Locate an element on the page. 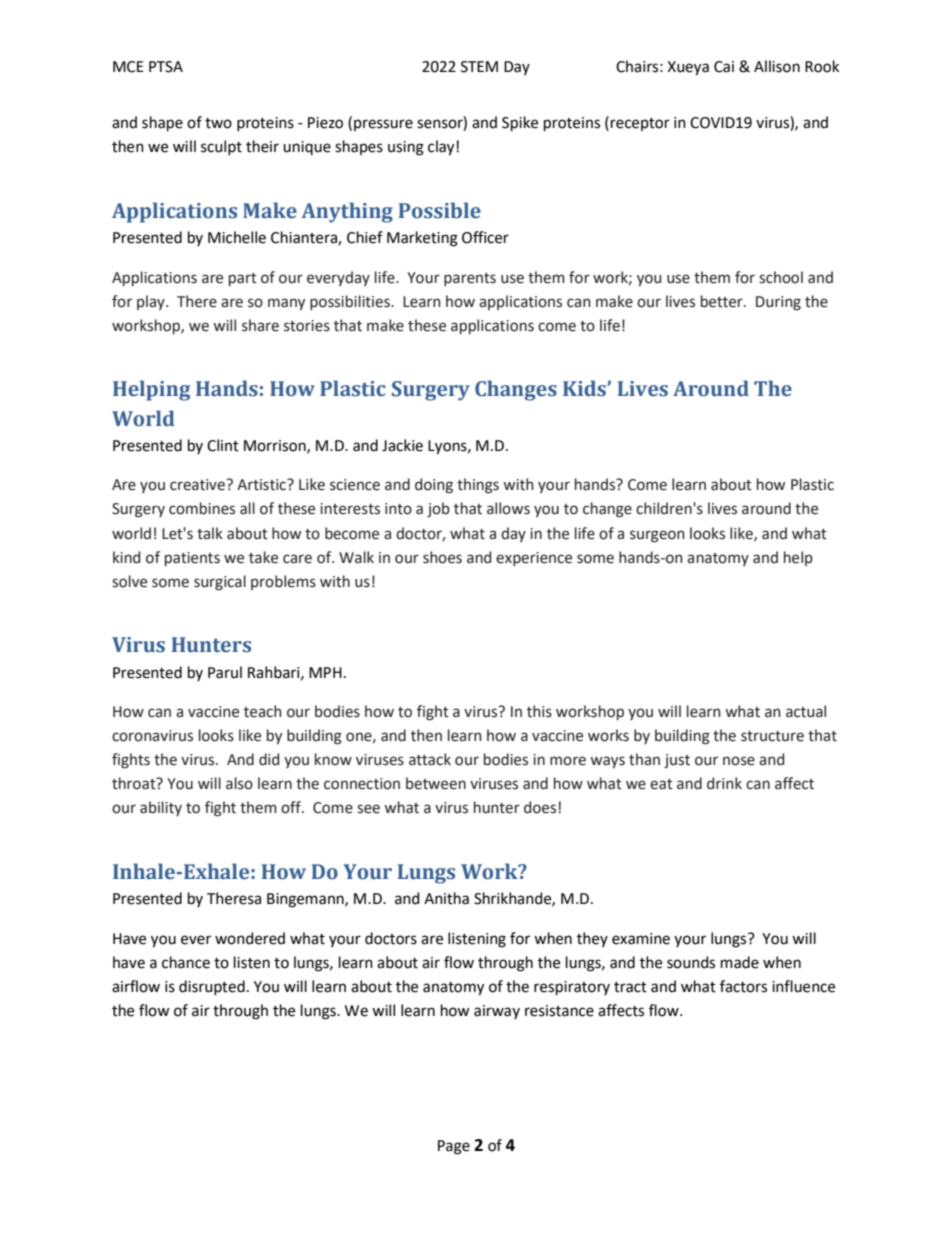 Image resolution: width=952 pixels, height=1233 pixels. factors is located at coordinates (743, 986).
